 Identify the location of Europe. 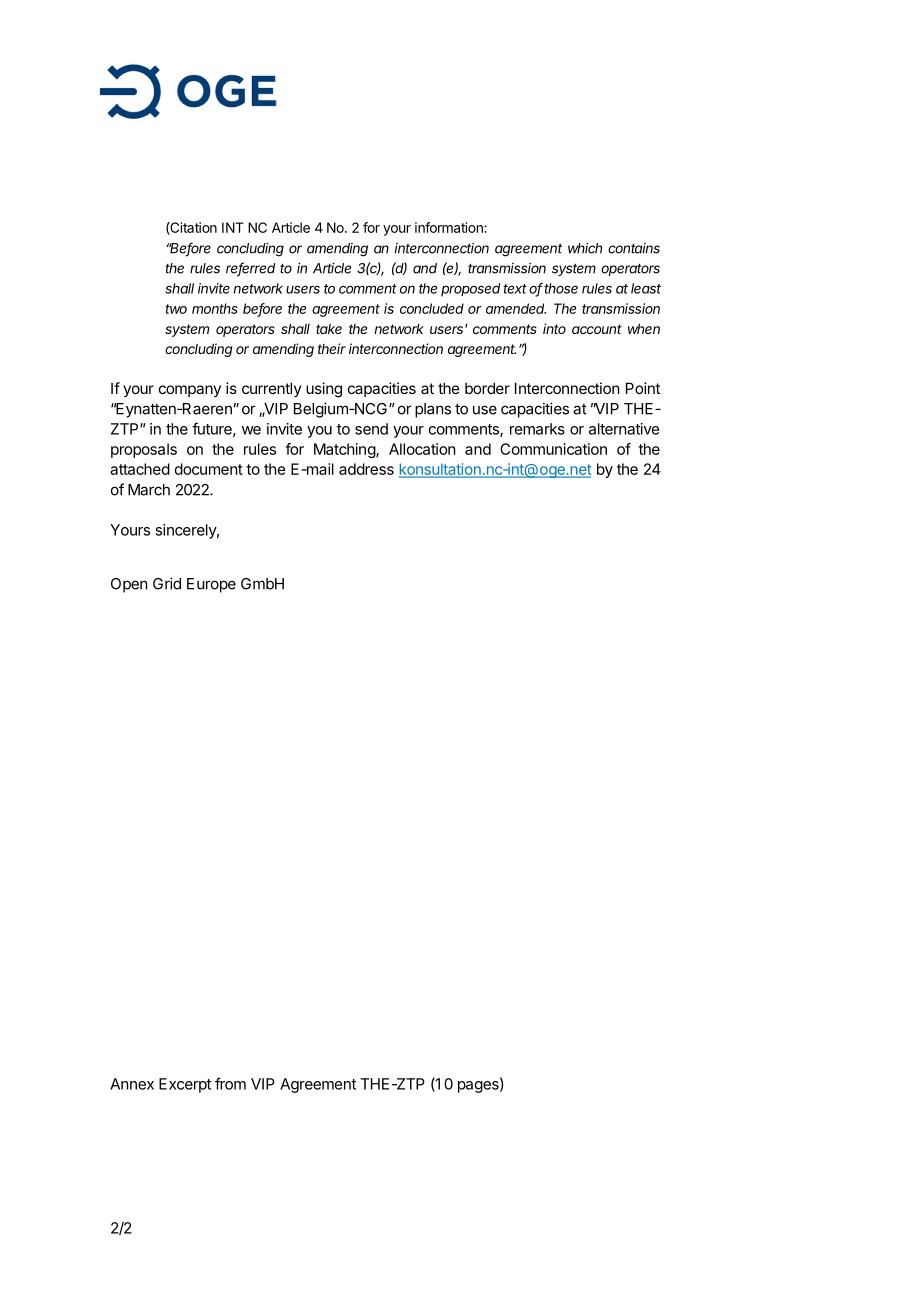
(211, 585).
